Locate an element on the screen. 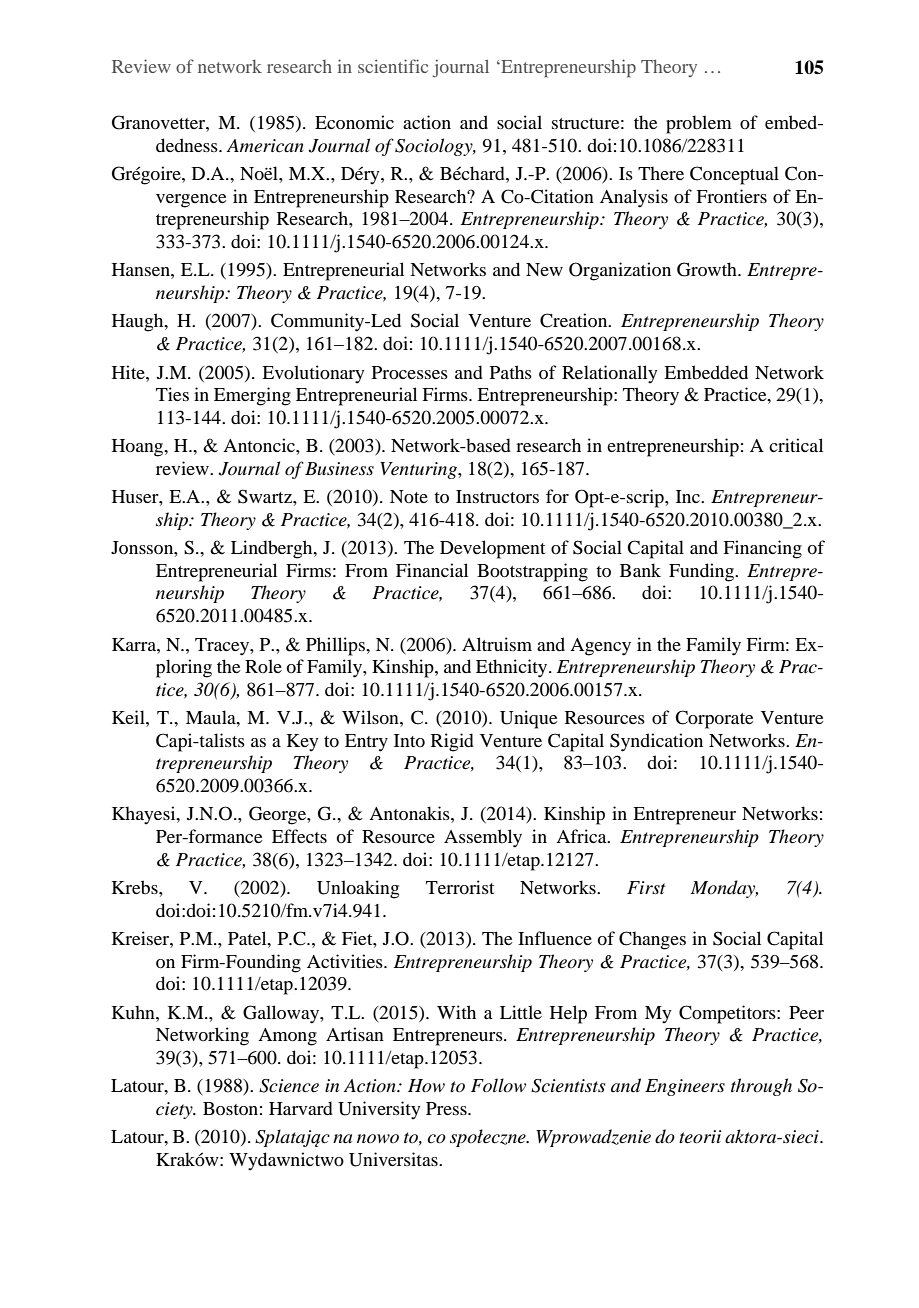 Image resolution: width=919 pixels, height=1308 pixels. Science is located at coordinates (289, 1086).
